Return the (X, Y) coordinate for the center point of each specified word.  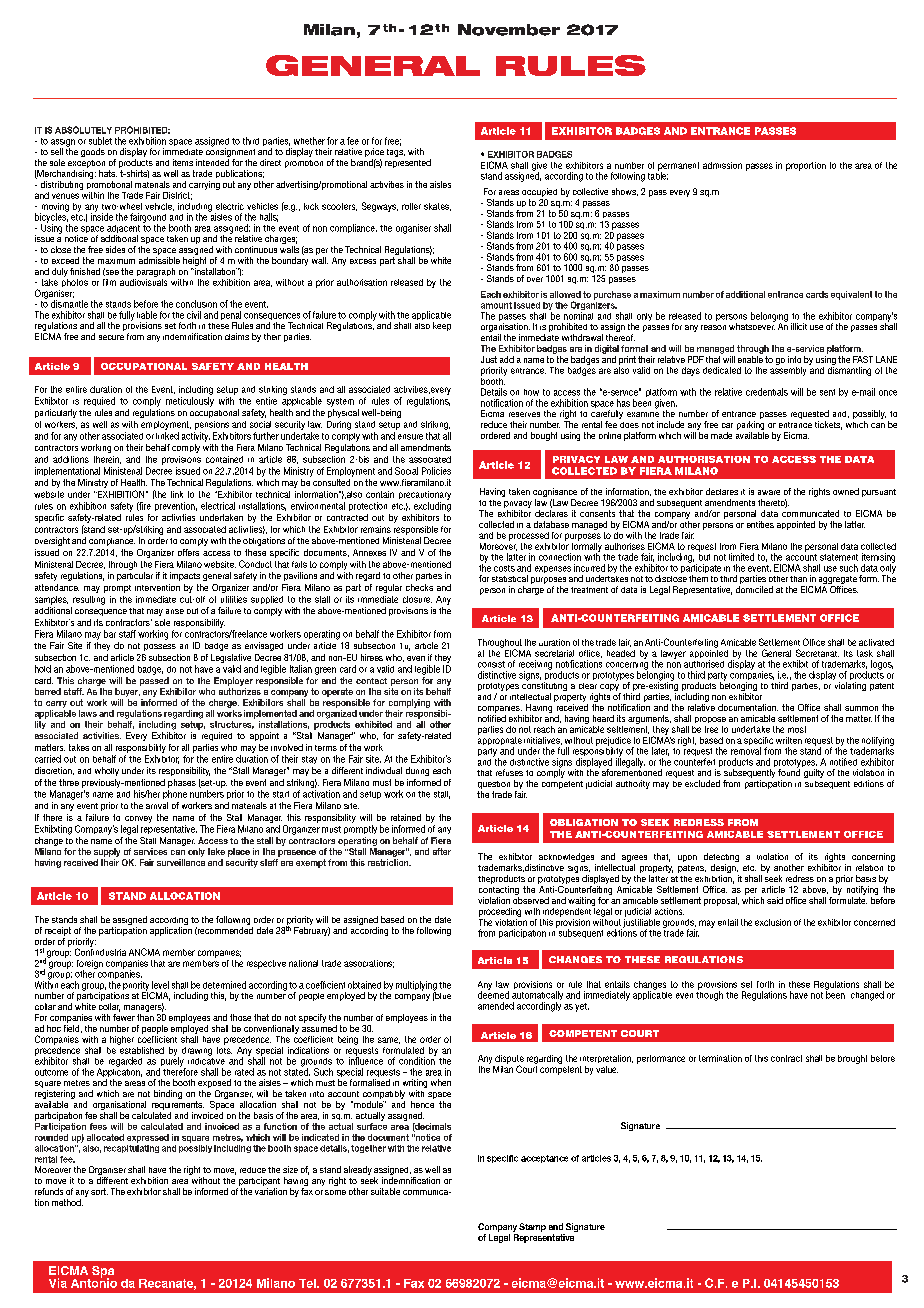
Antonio (94, 1282)
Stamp (532, 1227)
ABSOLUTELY (83, 130)
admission (722, 165)
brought (852, 1059)
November (509, 30)
